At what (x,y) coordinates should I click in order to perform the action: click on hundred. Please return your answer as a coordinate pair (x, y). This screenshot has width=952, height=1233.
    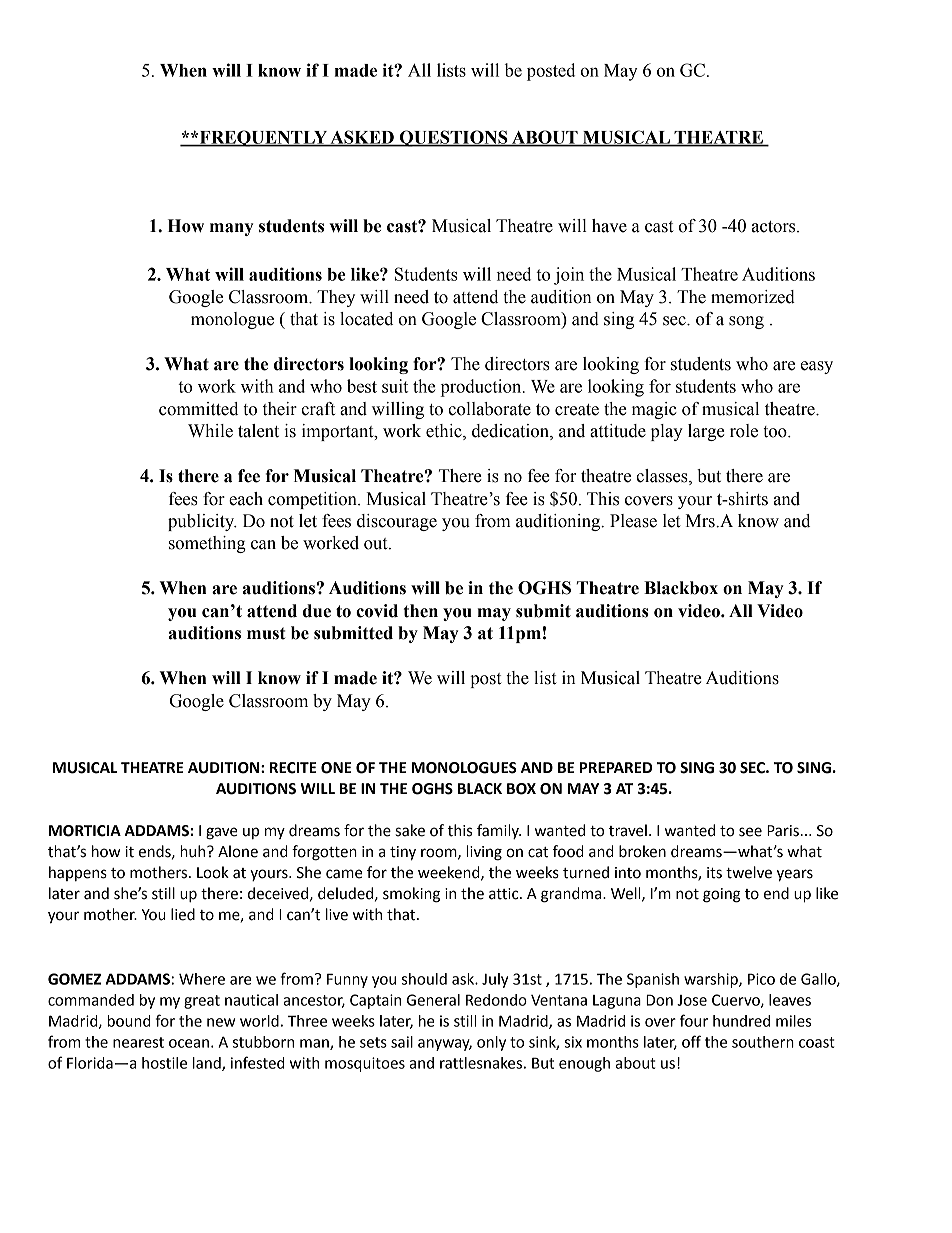
    Looking at the image, I should click on (741, 1021).
